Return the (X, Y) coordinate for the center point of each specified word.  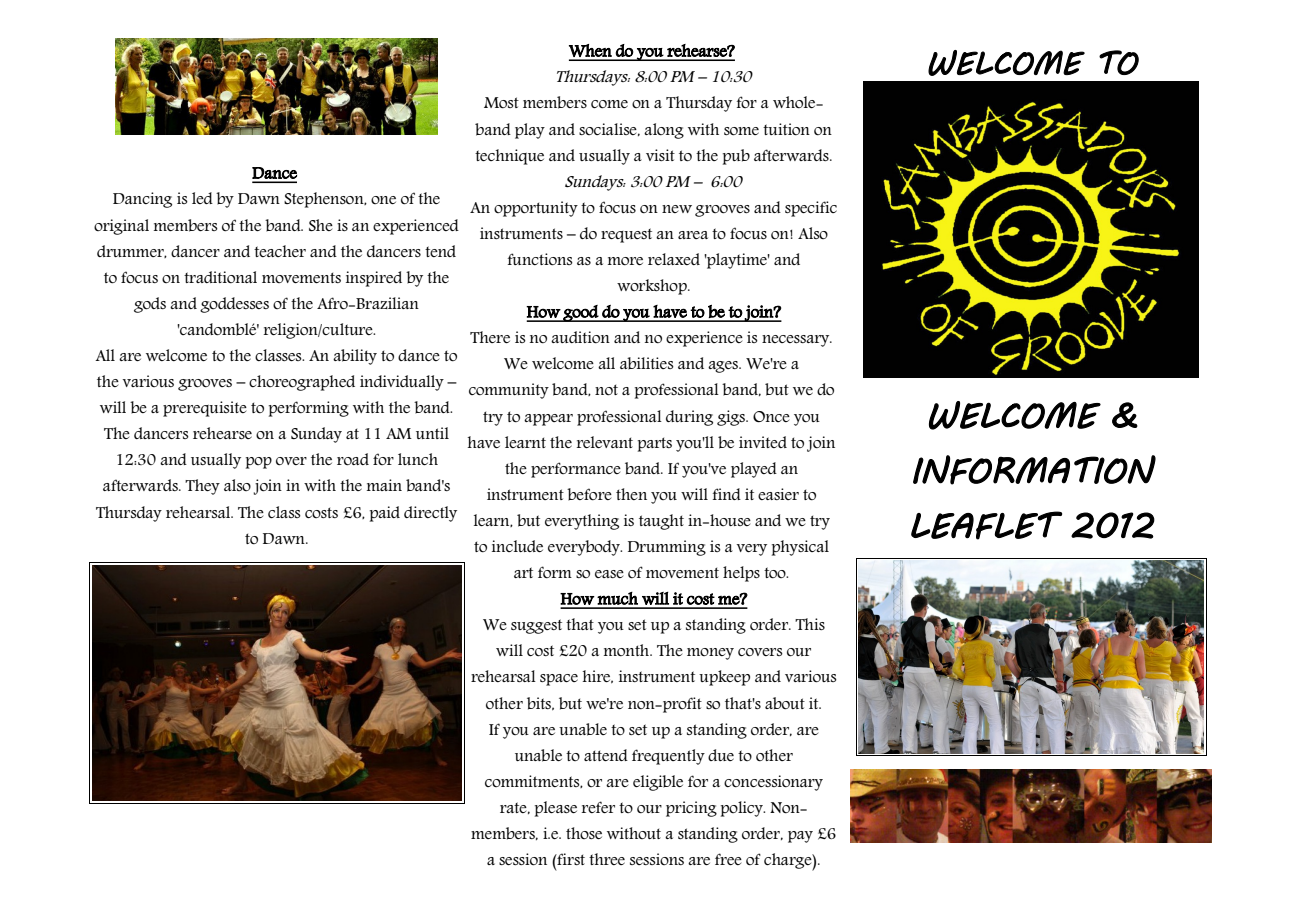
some (741, 131)
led (202, 198)
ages (724, 367)
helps (741, 574)
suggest (536, 626)
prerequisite (205, 409)
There (490, 337)
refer (598, 807)
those (584, 833)
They (202, 487)
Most (501, 102)
